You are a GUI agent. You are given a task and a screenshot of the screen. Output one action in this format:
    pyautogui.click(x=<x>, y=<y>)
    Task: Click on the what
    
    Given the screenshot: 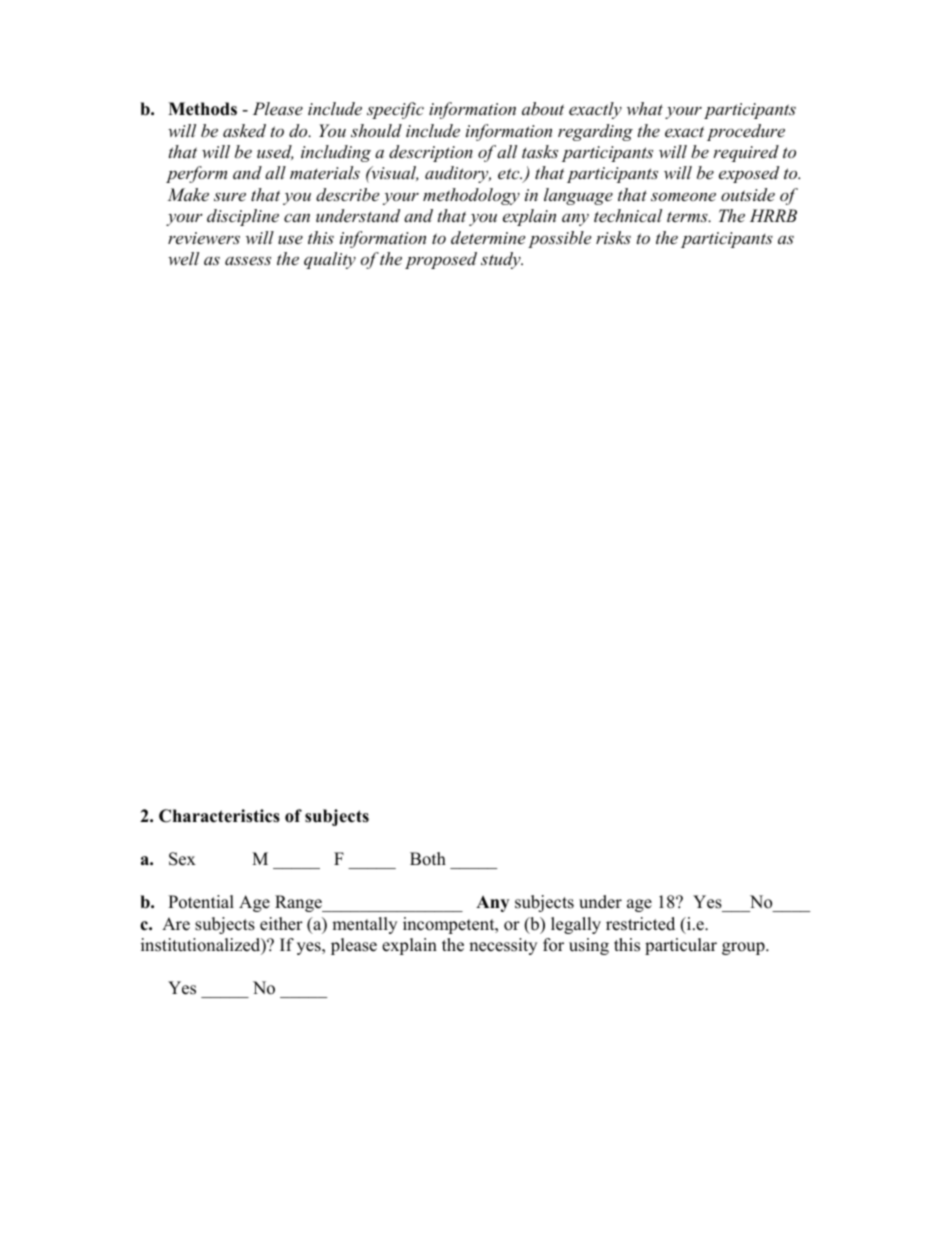 What is the action you would take?
    pyautogui.click(x=645, y=108)
